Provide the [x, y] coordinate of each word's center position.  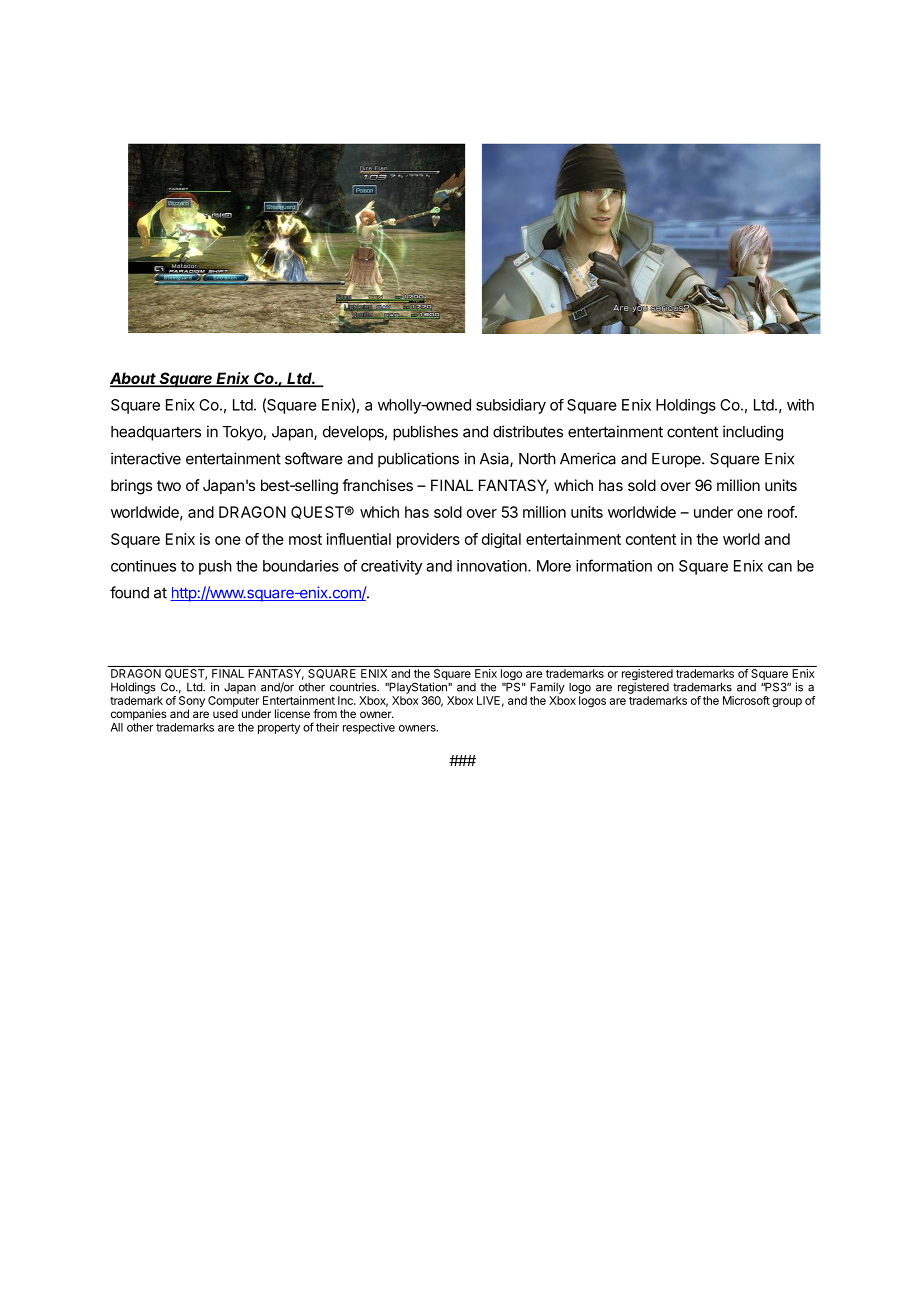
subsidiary [511, 406]
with [800, 405]
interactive [146, 458]
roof [782, 512]
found [129, 592]
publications [418, 460]
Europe [677, 460]
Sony [192, 703]
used [225, 713]
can [780, 567]
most [305, 539]
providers [428, 540]
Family [547, 688]
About [134, 379]
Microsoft [746, 700]
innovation [493, 566]
